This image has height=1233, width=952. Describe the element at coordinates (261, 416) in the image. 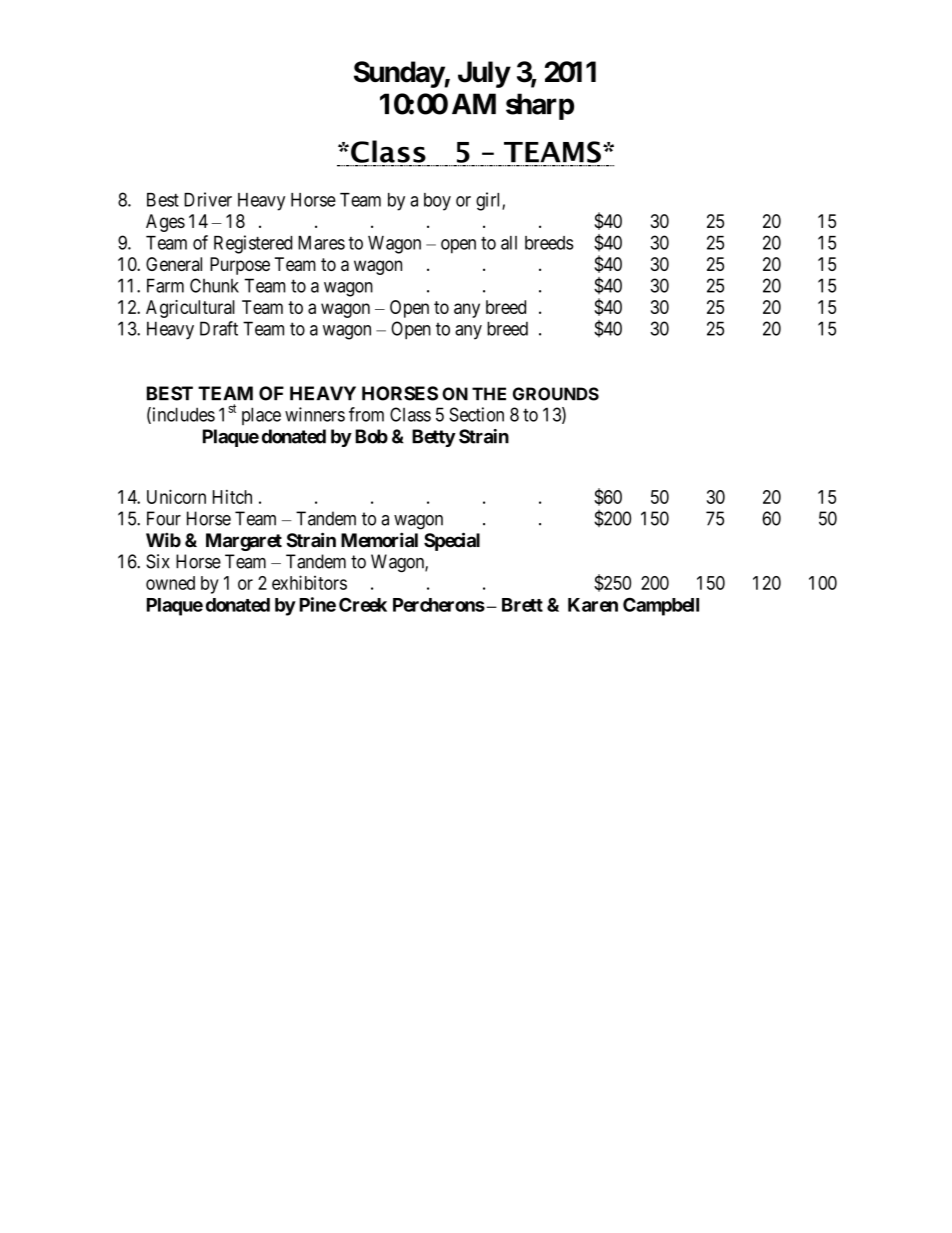

I see `place` at that location.
